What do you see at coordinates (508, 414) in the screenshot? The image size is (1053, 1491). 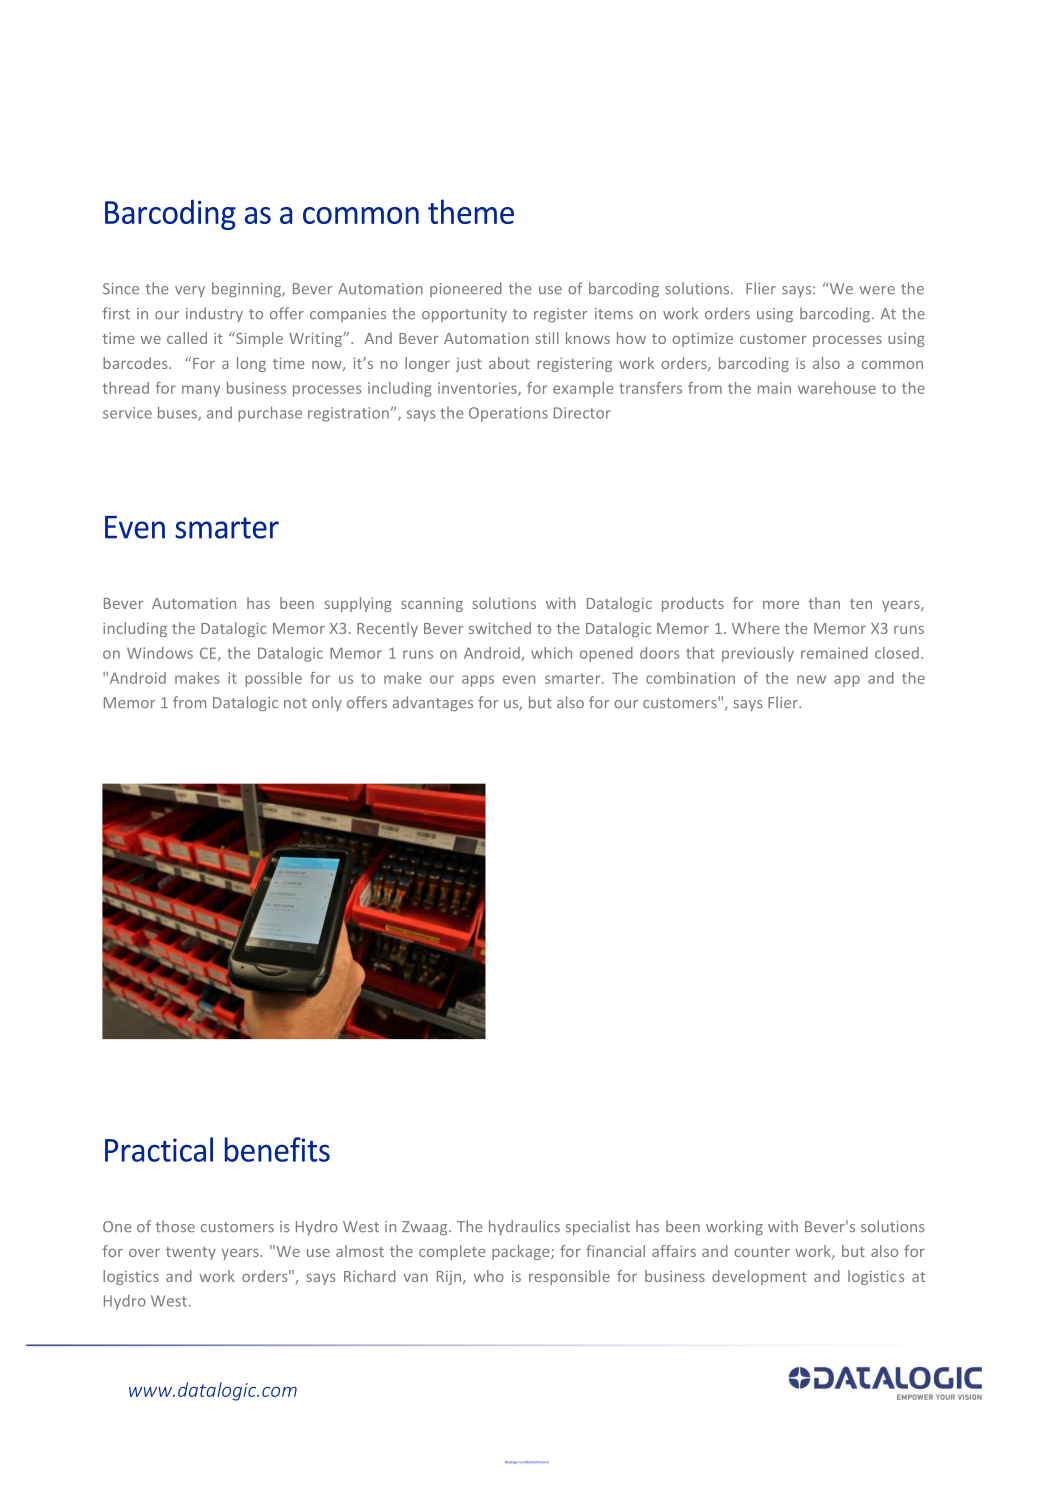 I see `Operations` at bounding box center [508, 414].
